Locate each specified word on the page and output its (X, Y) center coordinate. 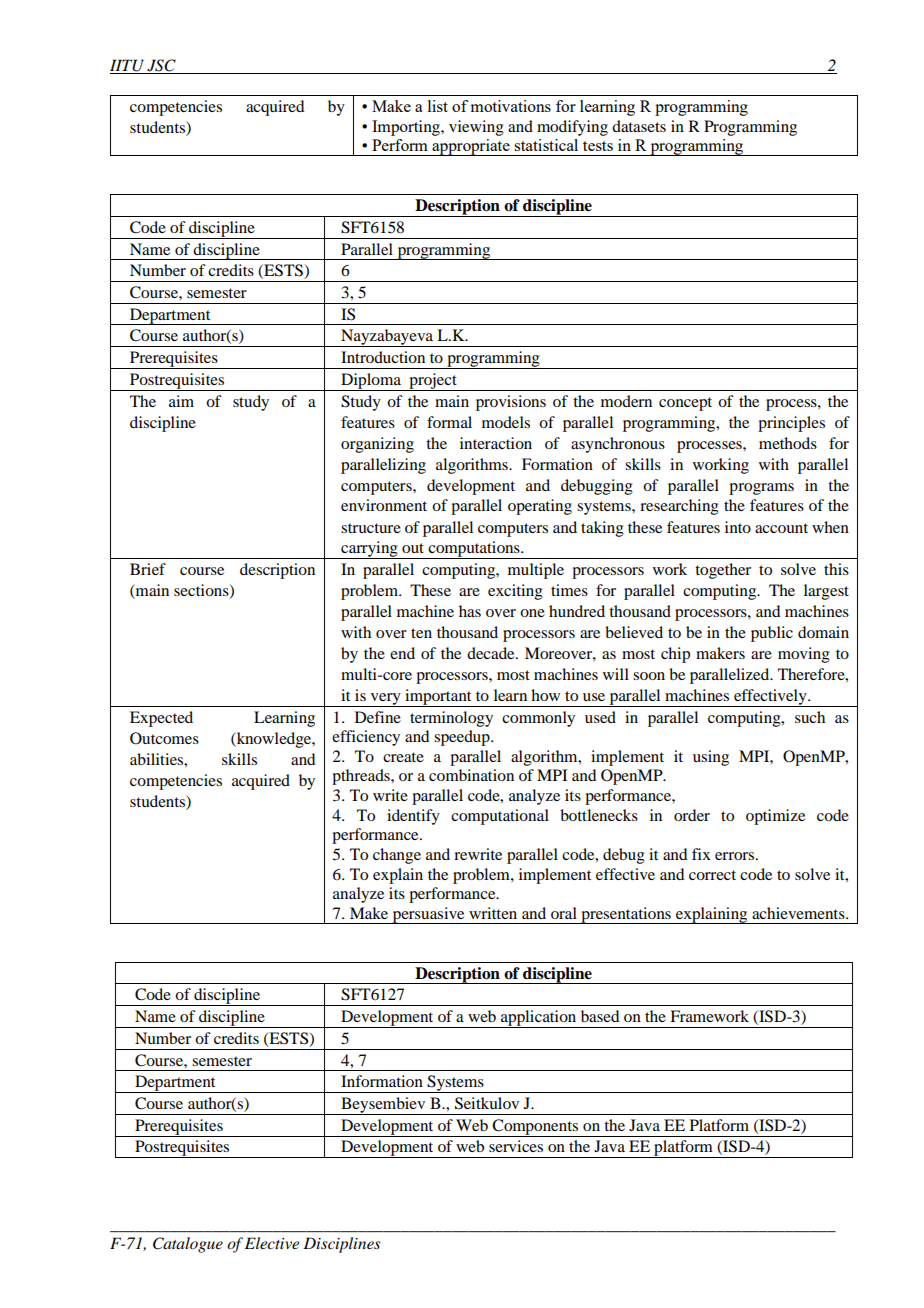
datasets (639, 126)
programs (761, 489)
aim (181, 401)
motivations (511, 106)
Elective (272, 1243)
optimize (775, 817)
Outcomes (164, 738)
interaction (496, 443)
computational (500, 817)
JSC (161, 66)
